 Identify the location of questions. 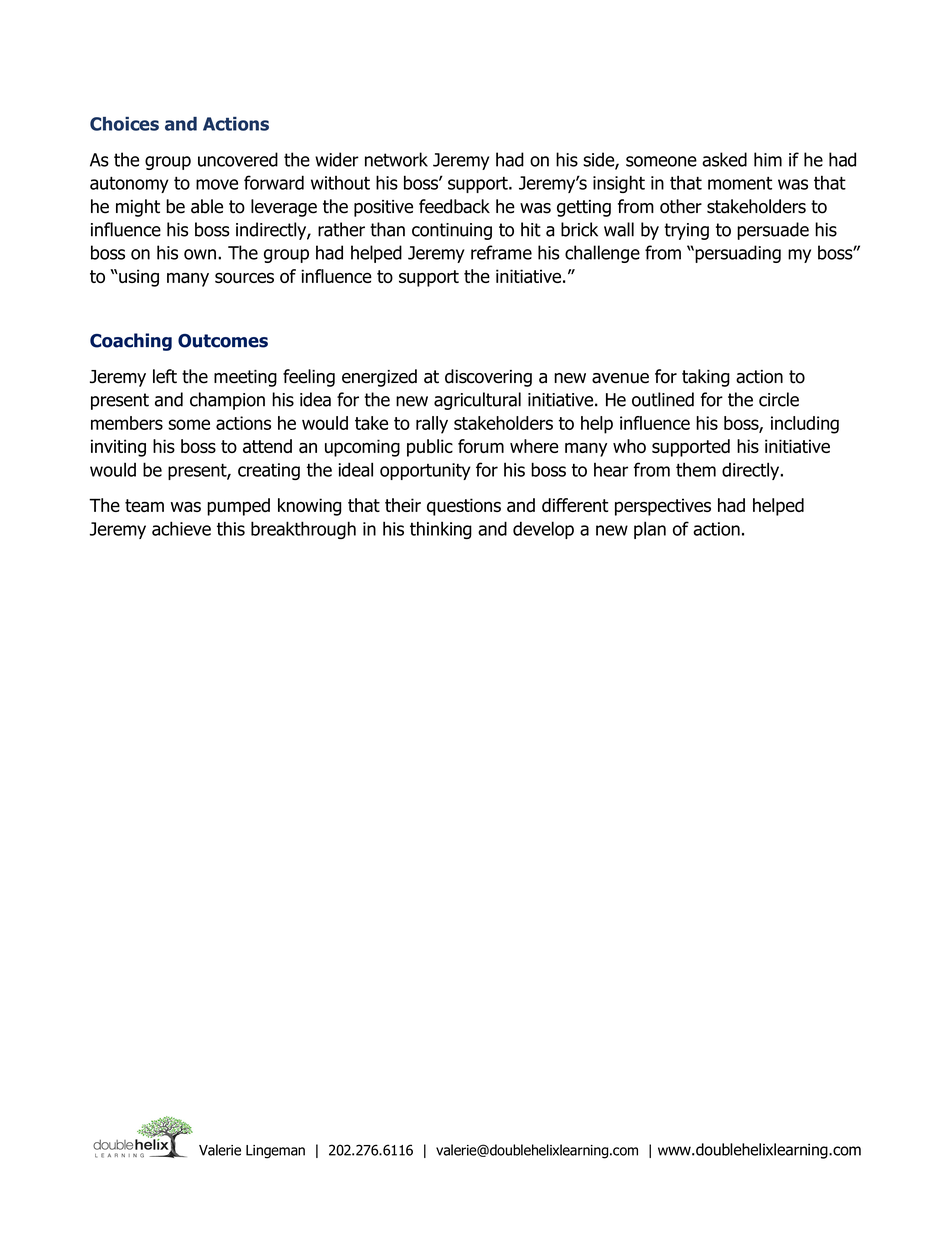
(464, 507).
